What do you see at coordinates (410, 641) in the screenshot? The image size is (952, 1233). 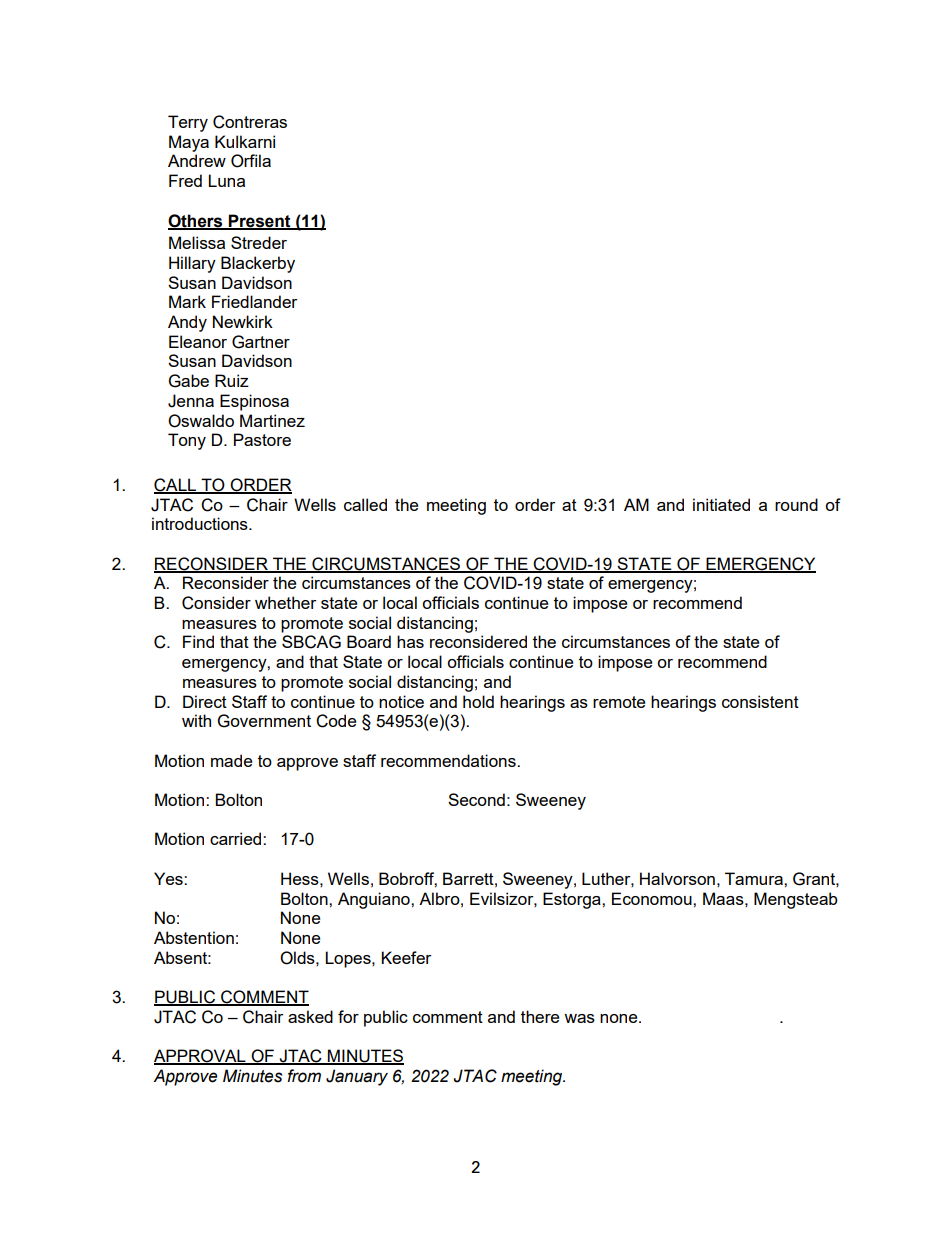 I see `has` at bounding box center [410, 641].
